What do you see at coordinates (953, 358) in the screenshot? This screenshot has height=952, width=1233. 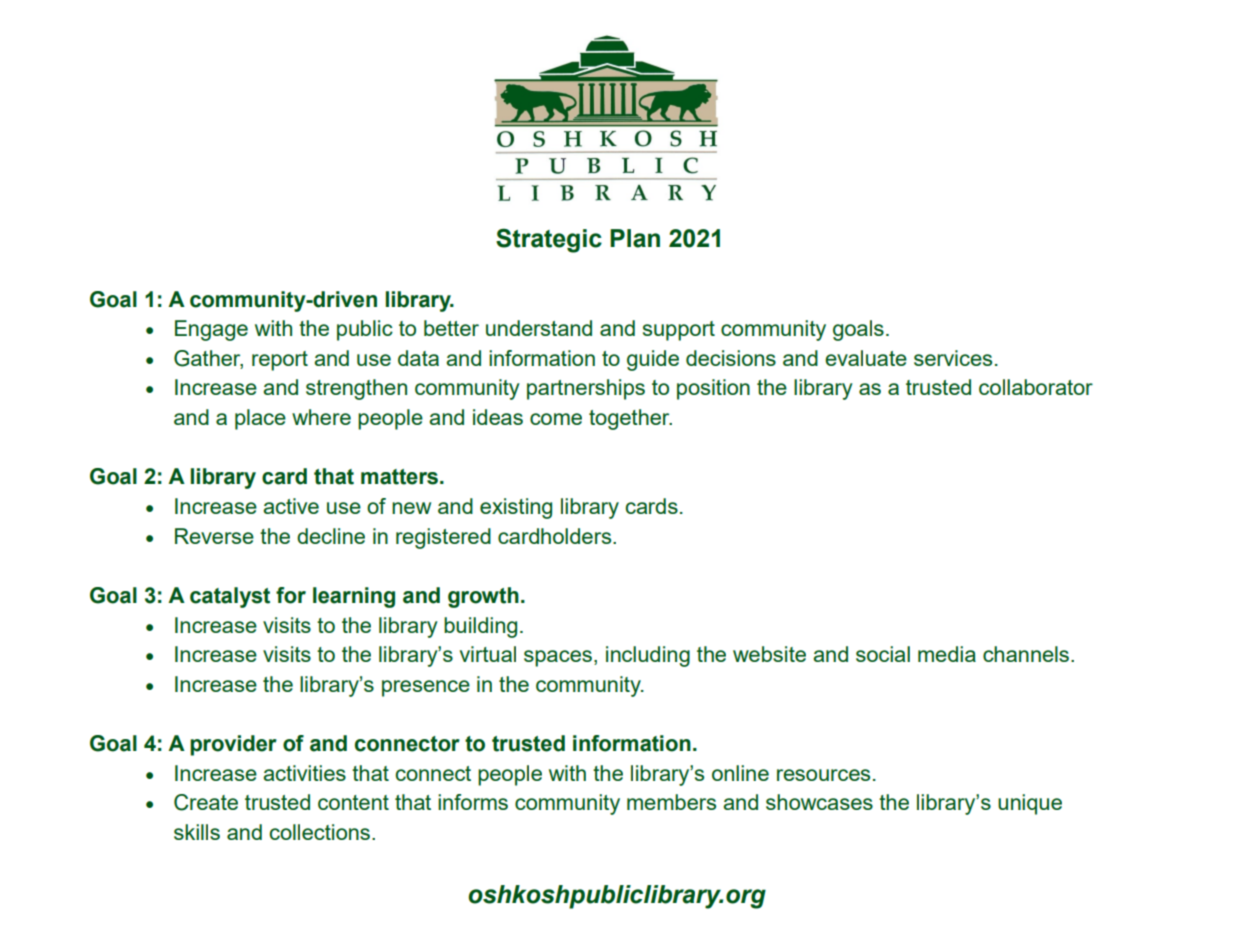 I see `services` at bounding box center [953, 358].
